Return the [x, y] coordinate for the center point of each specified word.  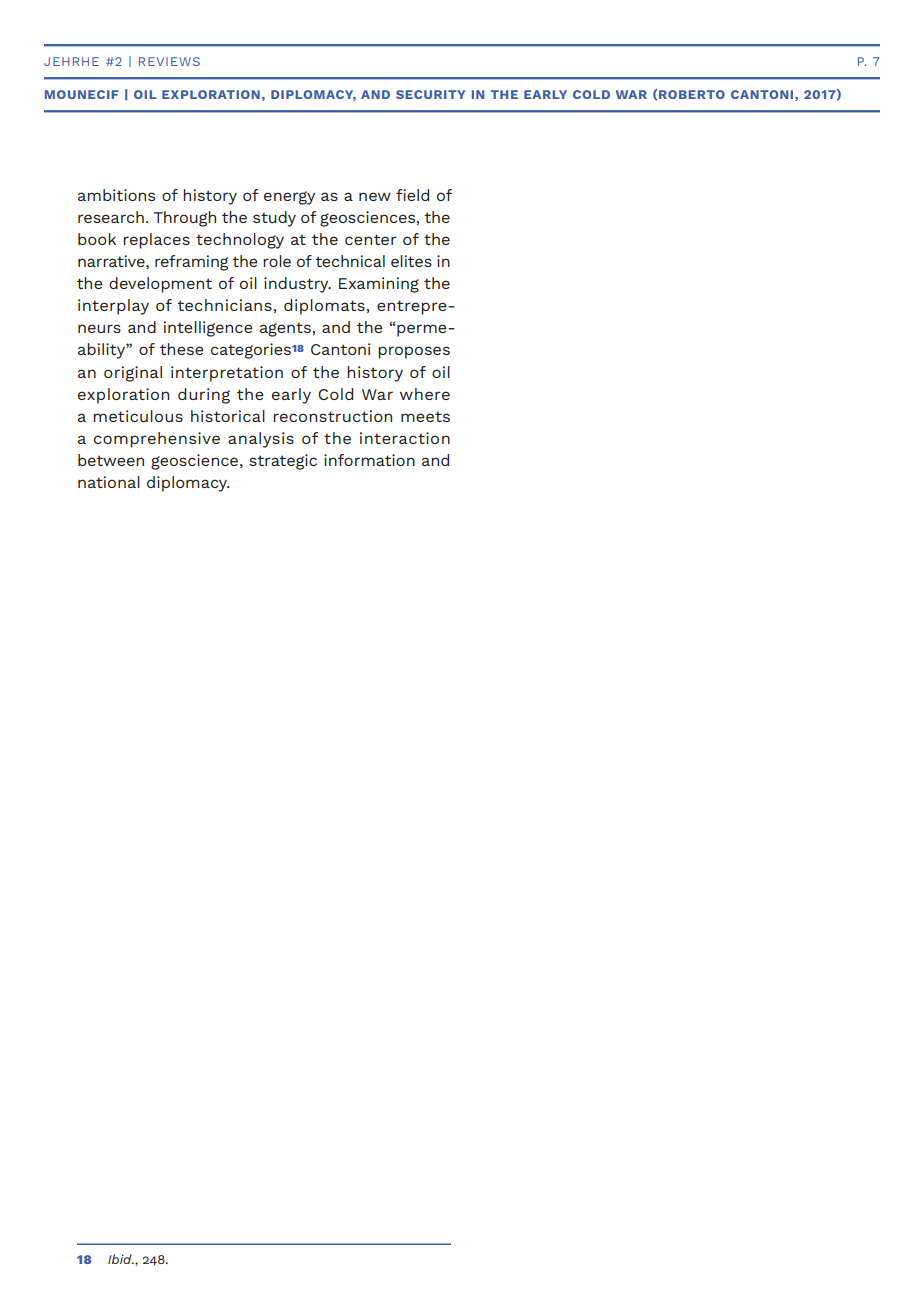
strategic [283, 462]
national [109, 482]
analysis [261, 440]
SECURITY [431, 94]
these [181, 349]
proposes [414, 352]
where [425, 394]
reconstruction [332, 416]
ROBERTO [692, 94]
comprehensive [157, 440]
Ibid [121, 1259]
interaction [405, 438]
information [369, 460]
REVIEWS [169, 61]
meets [425, 416]
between [111, 460]
